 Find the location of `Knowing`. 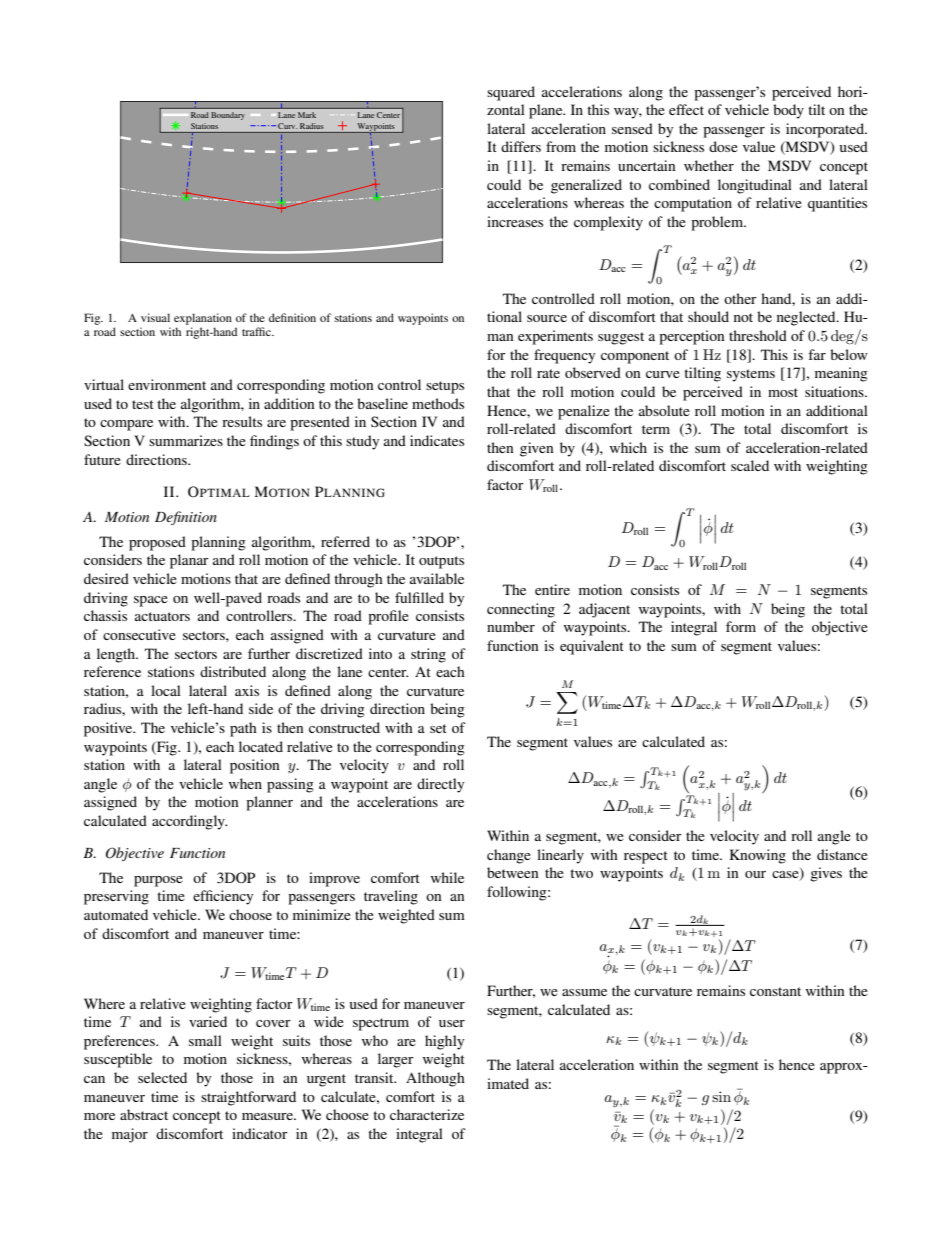

Knowing is located at coordinates (758, 856).
